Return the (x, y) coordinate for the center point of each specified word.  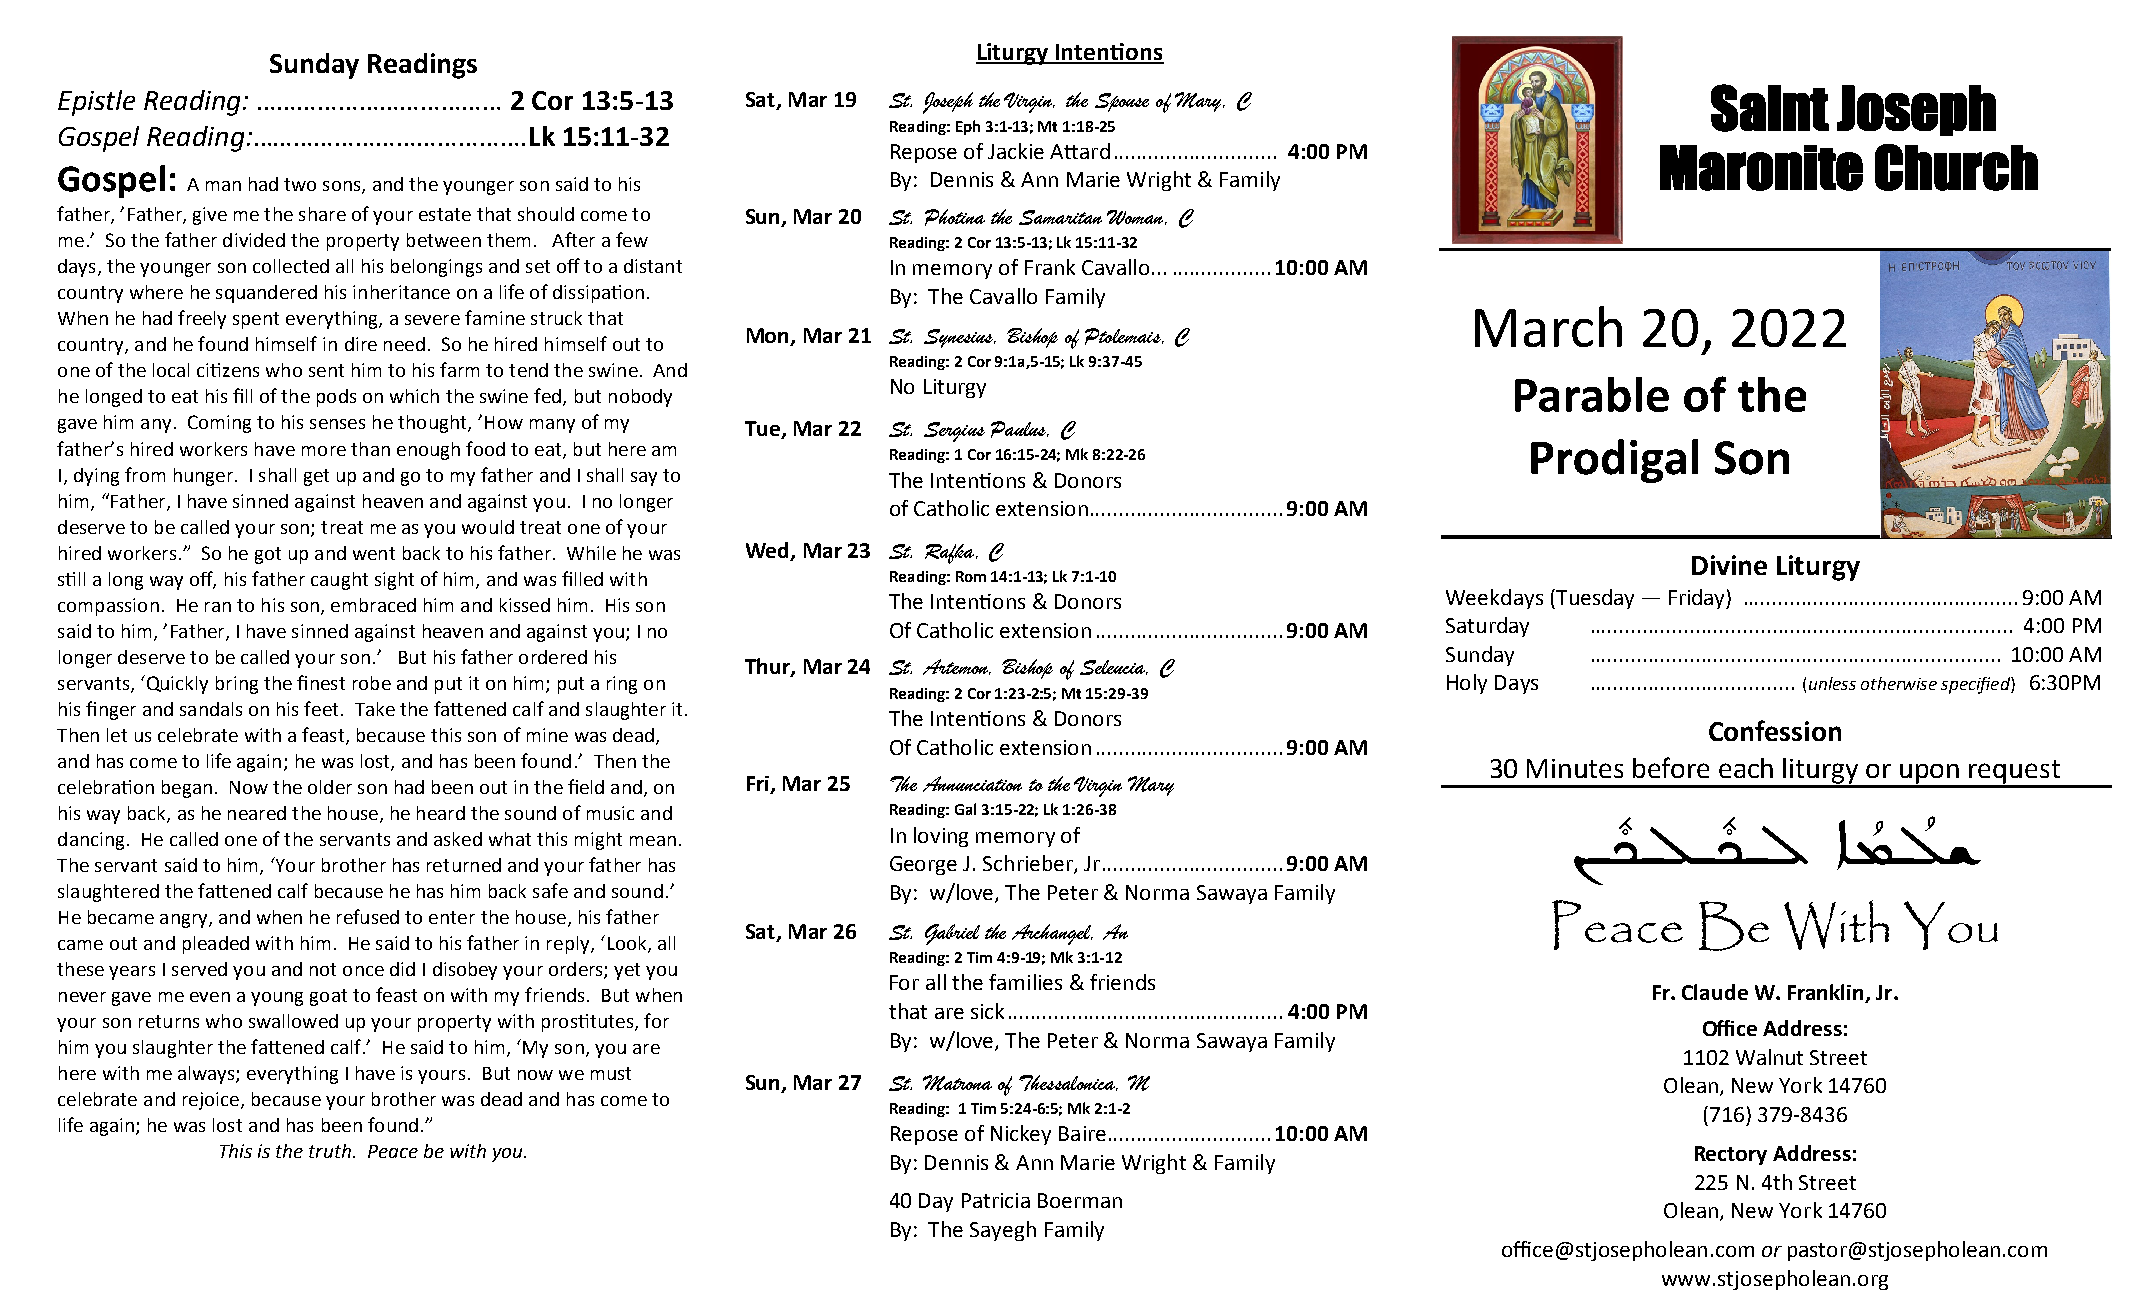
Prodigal (1614, 461)
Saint (1770, 108)
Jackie (1016, 151)
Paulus (1019, 429)
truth (330, 1151)
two (300, 184)
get (316, 477)
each (1746, 768)
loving (941, 837)
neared (257, 813)
